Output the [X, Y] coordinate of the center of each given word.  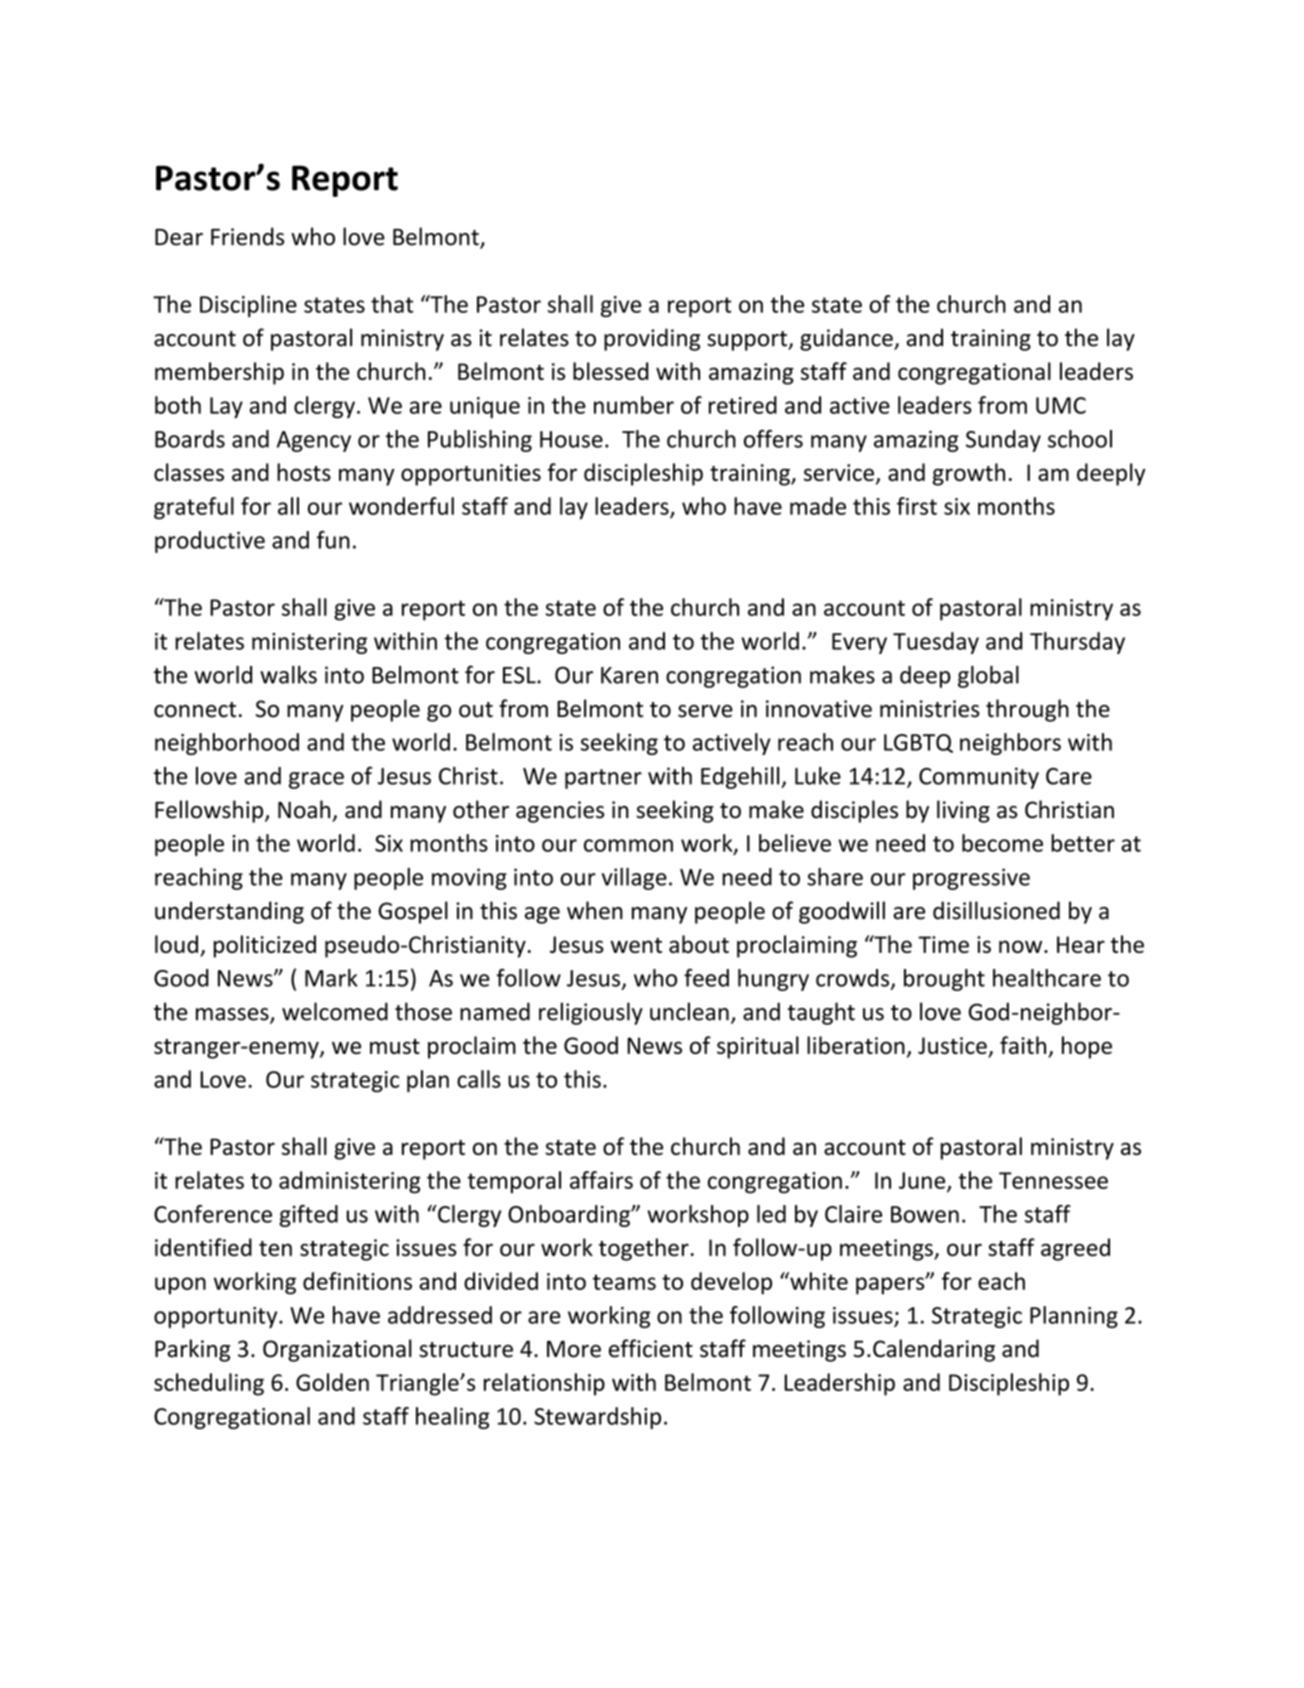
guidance [847, 339]
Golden [332, 1382]
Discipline [248, 306]
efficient [651, 1348]
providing [652, 339]
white [818, 1281]
